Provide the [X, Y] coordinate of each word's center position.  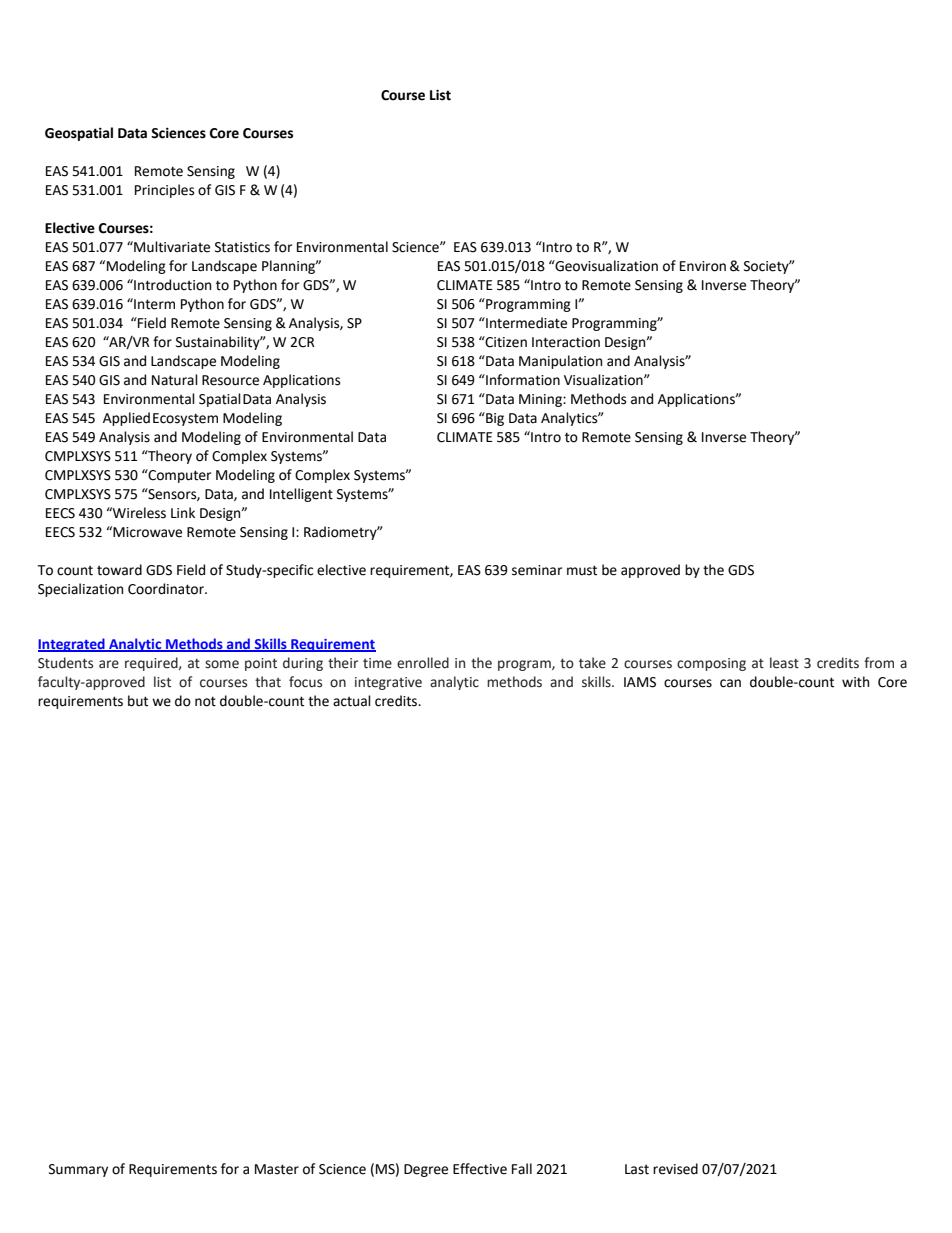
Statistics [242, 247]
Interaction [566, 342]
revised [675, 1169]
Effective [480, 1169]
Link [183, 512]
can [730, 683]
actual [352, 701]
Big [494, 419]
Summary [78, 1170]
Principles [164, 191]
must [582, 570]
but [138, 701]
